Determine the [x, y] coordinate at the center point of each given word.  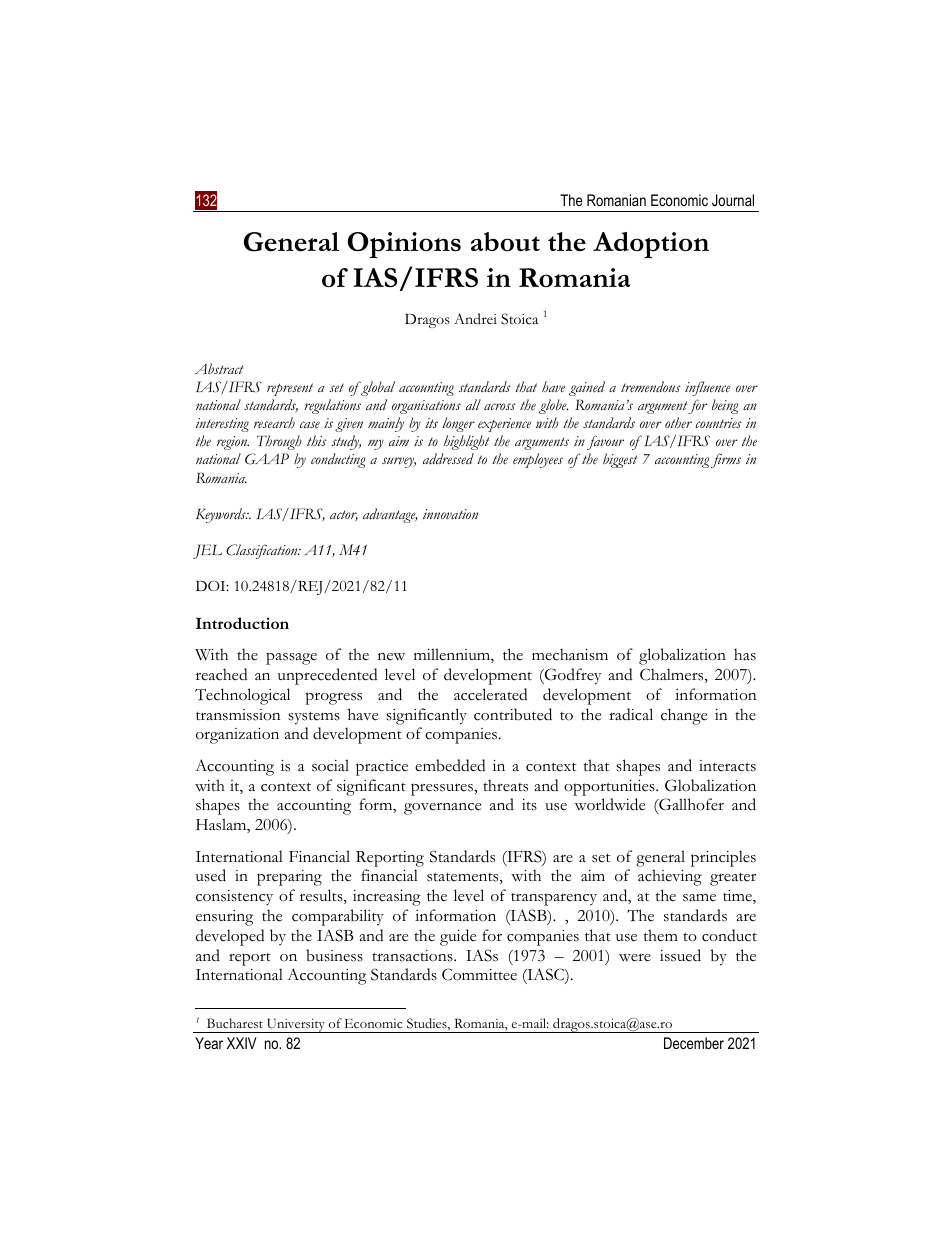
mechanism [570, 654]
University [296, 1025]
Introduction [242, 623]
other [678, 422]
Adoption [651, 245]
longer [458, 424]
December [694, 1043]
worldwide [610, 804]
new [391, 657]
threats [505, 785]
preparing [289, 878]
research [274, 422]
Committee [479, 974]
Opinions [404, 245]
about [505, 242]
